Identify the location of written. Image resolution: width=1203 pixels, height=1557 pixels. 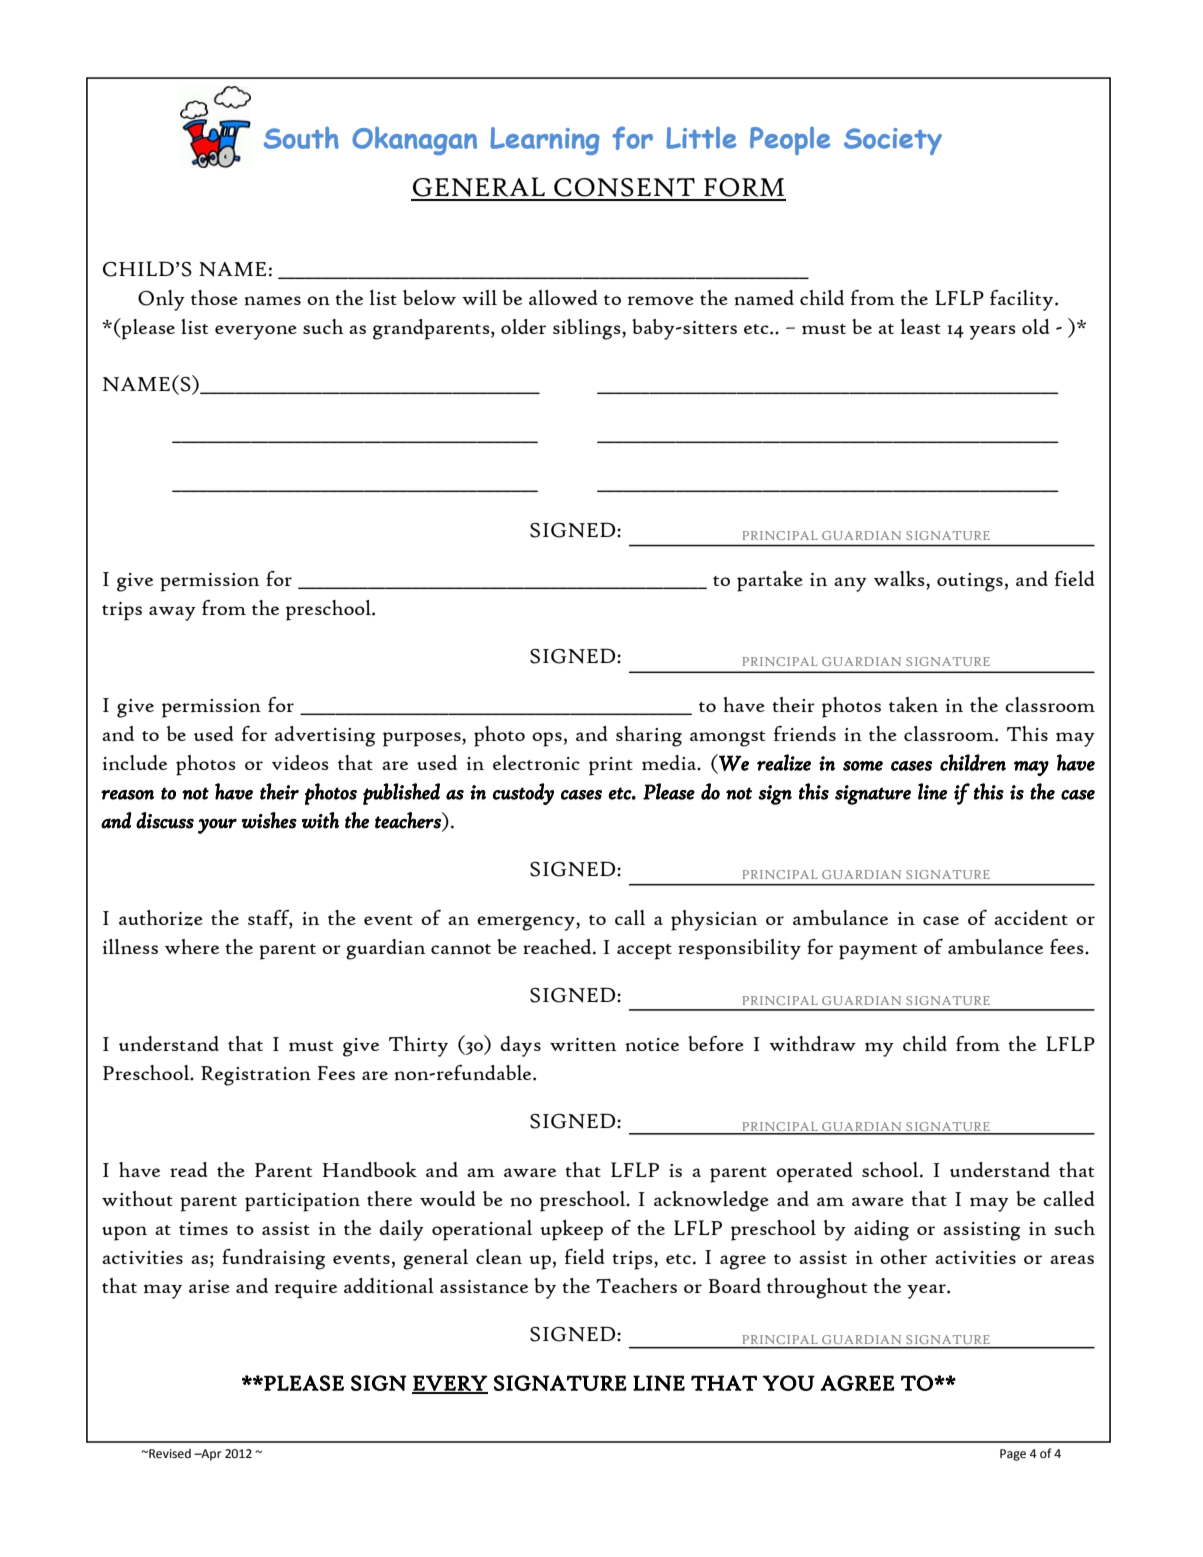
(583, 1045).
